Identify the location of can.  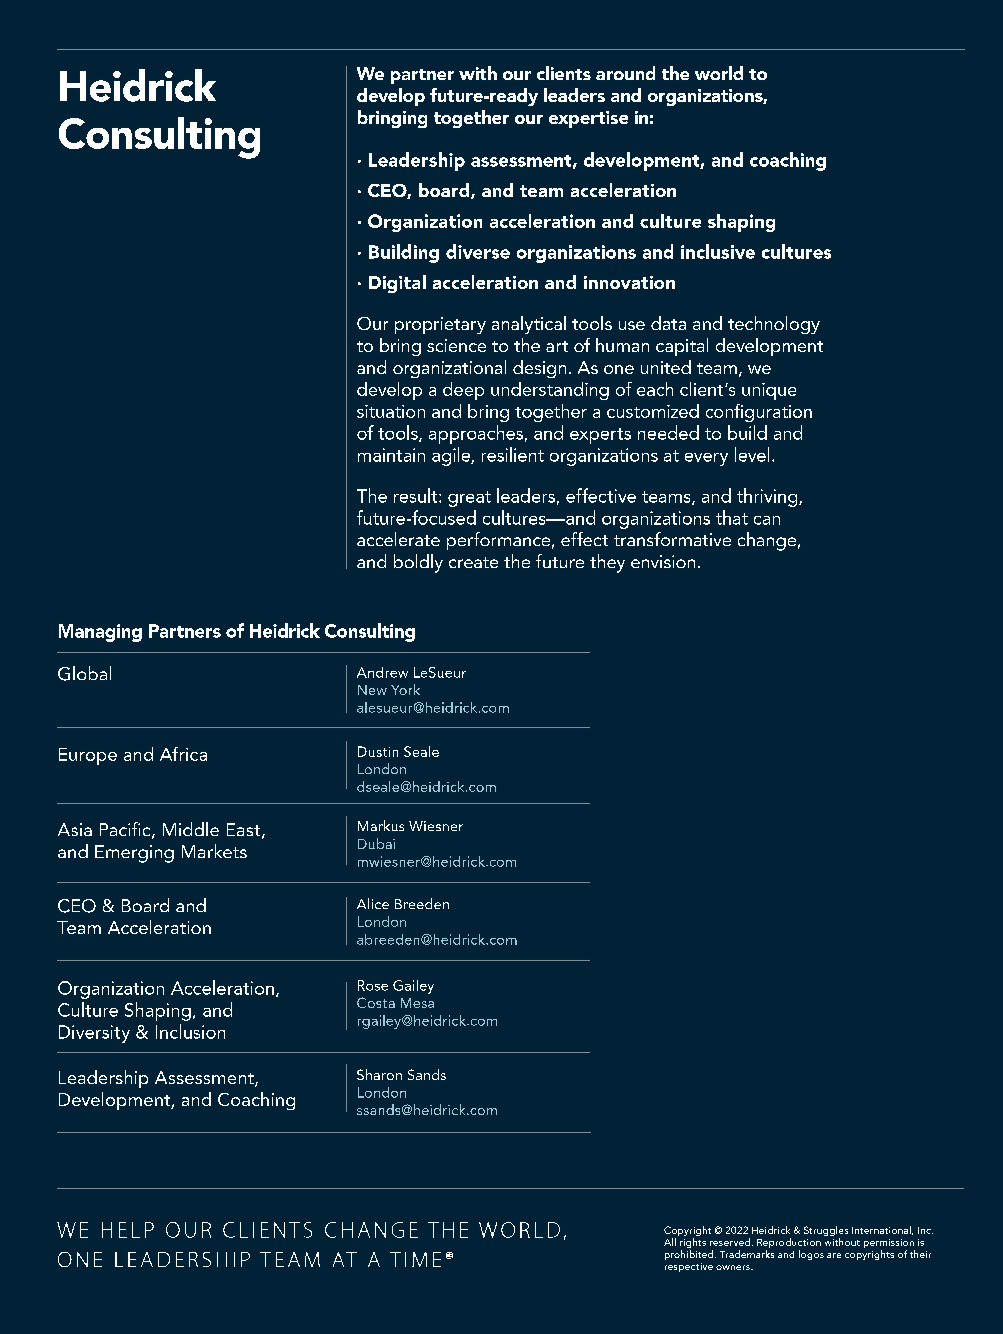
(767, 520).
